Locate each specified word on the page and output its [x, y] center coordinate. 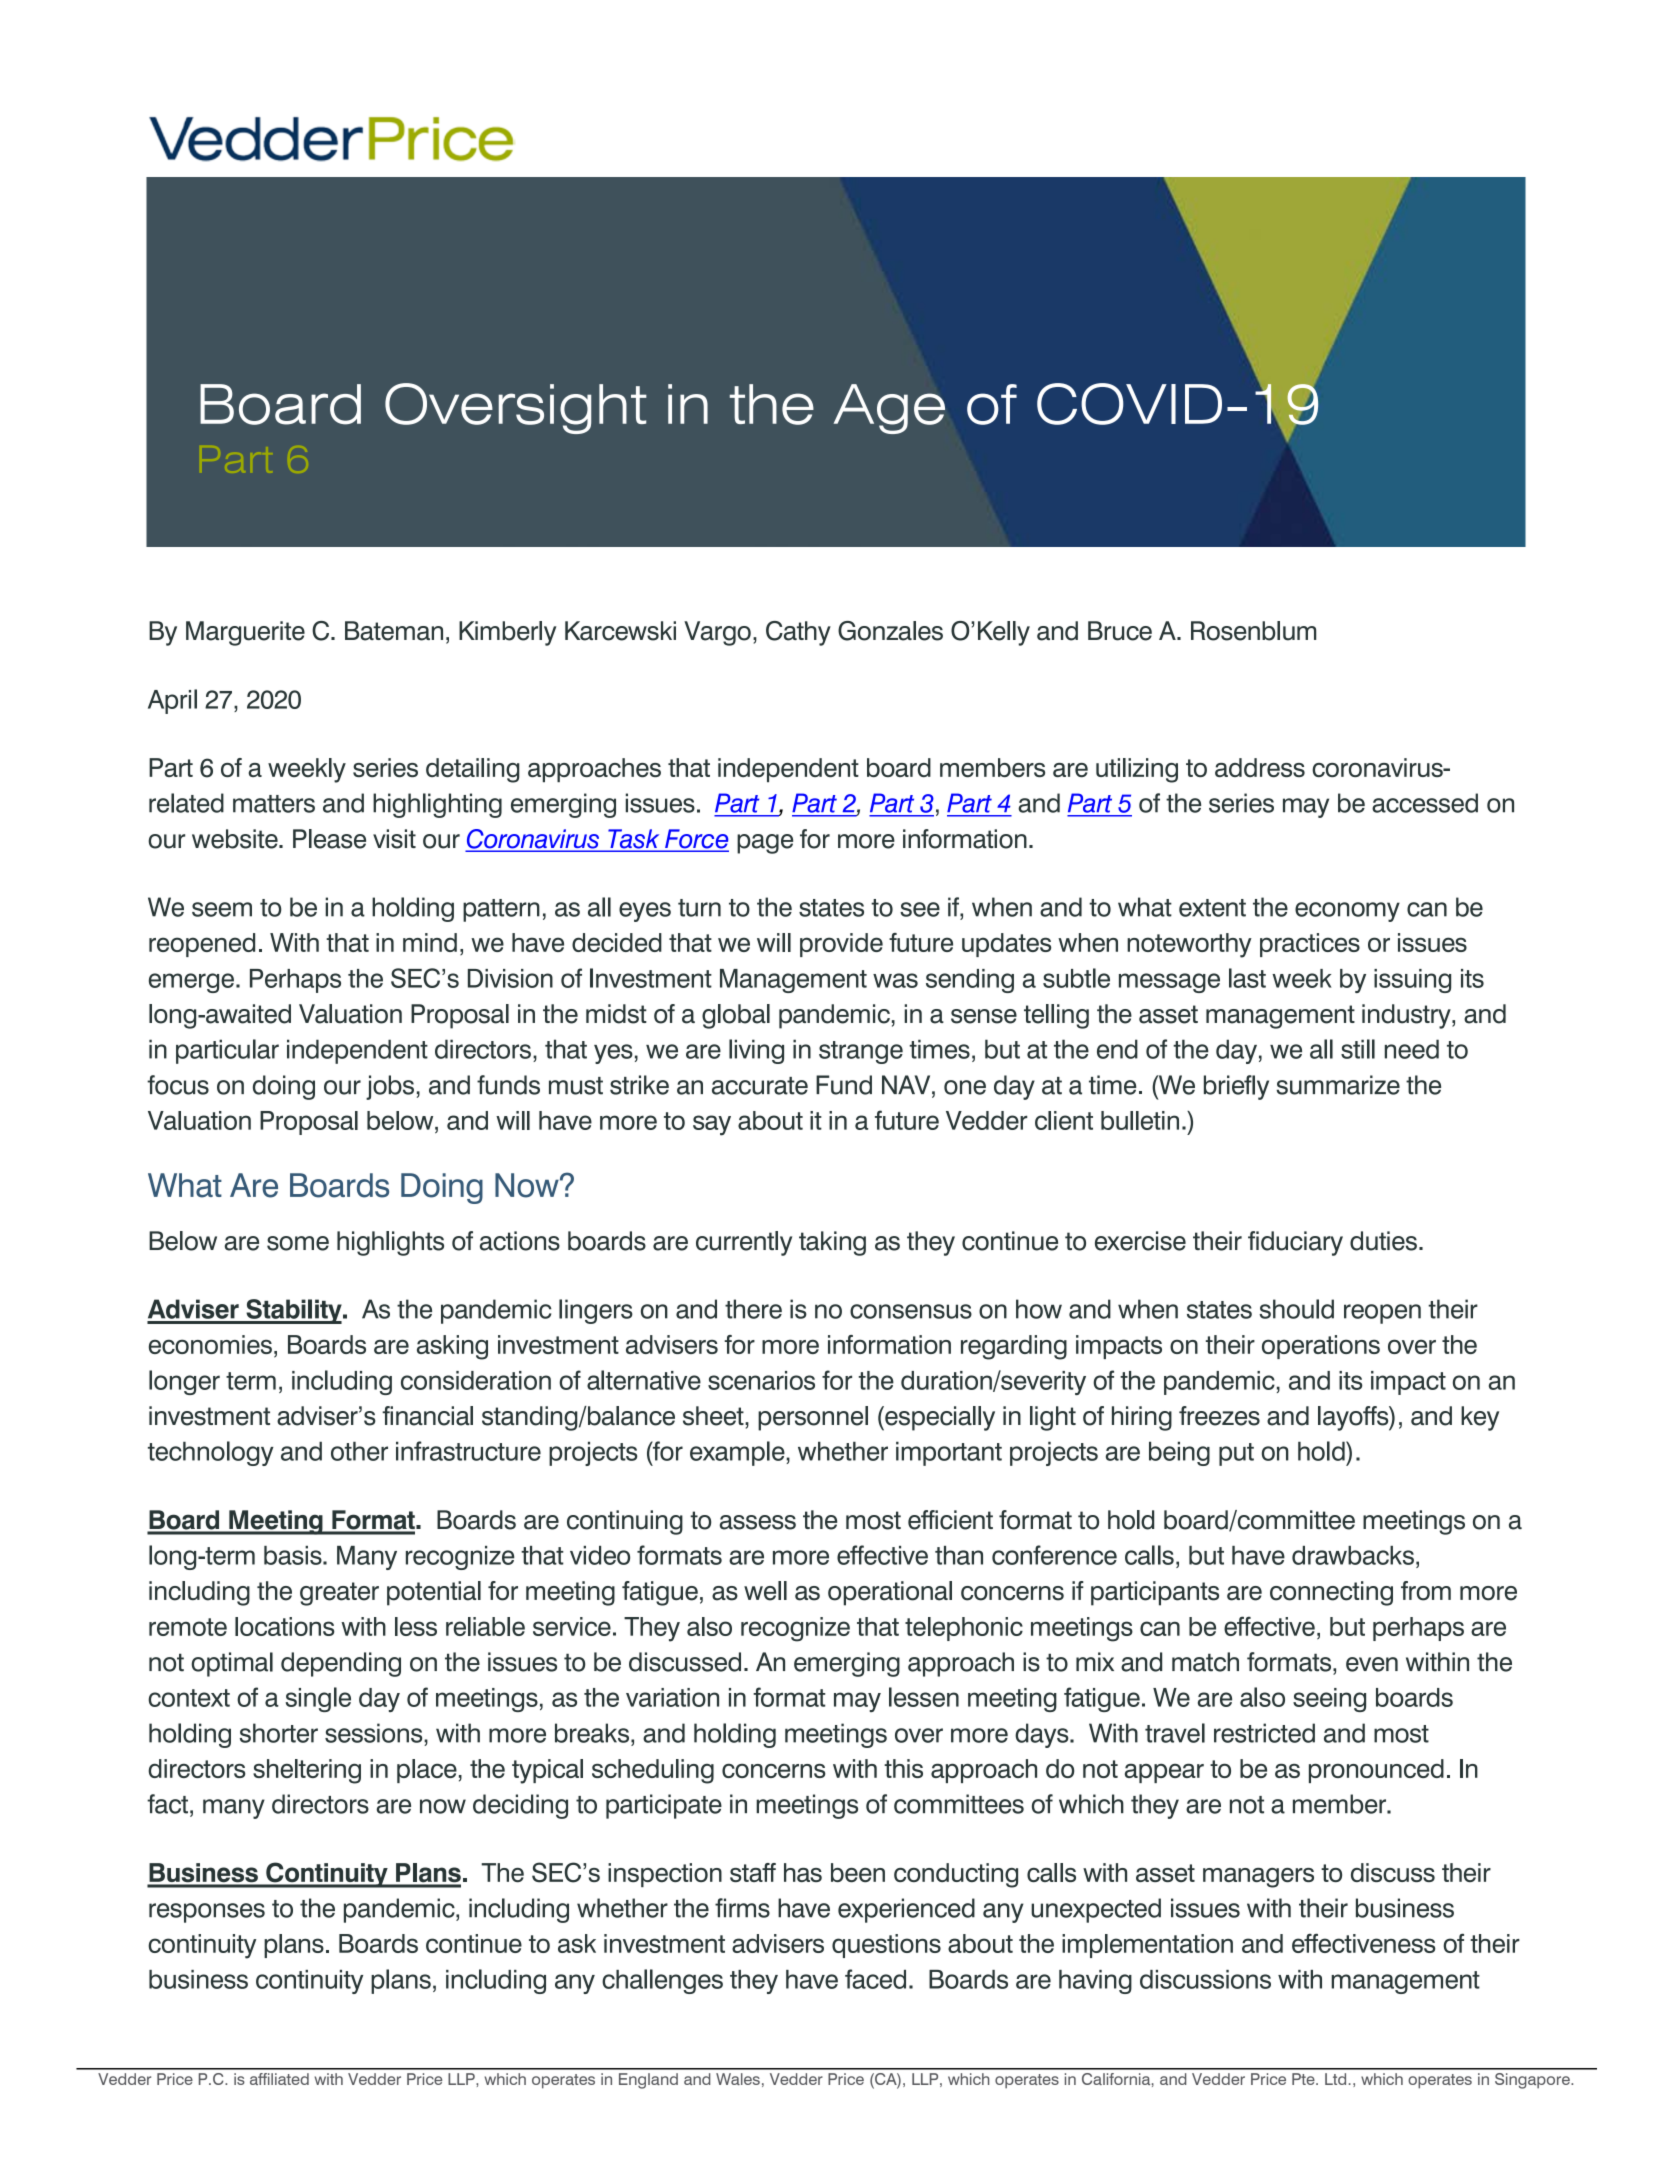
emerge [191, 983]
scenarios [761, 1380]
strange [861, 1052]
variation [672, 1697]
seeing [1329, 1700]
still [1358, 1049]
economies [210, 1344]
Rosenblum [1253, 631]
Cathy [798, 633]
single [318, 1699]
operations [1321, 1347]
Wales [738, 2079]
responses [207, 1913]
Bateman [394, 631]
